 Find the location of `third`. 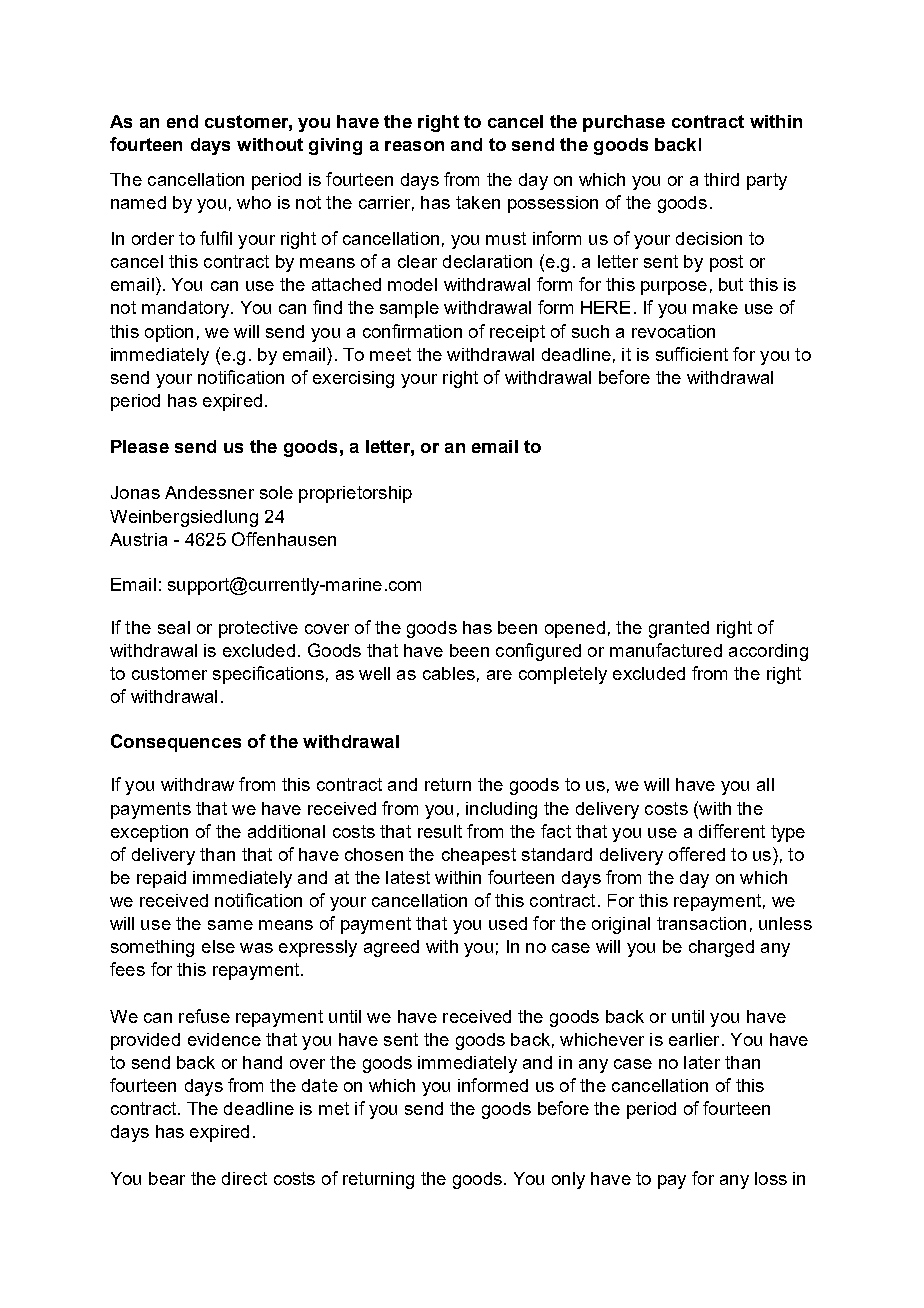

third is located at coordinates (721, 179).
